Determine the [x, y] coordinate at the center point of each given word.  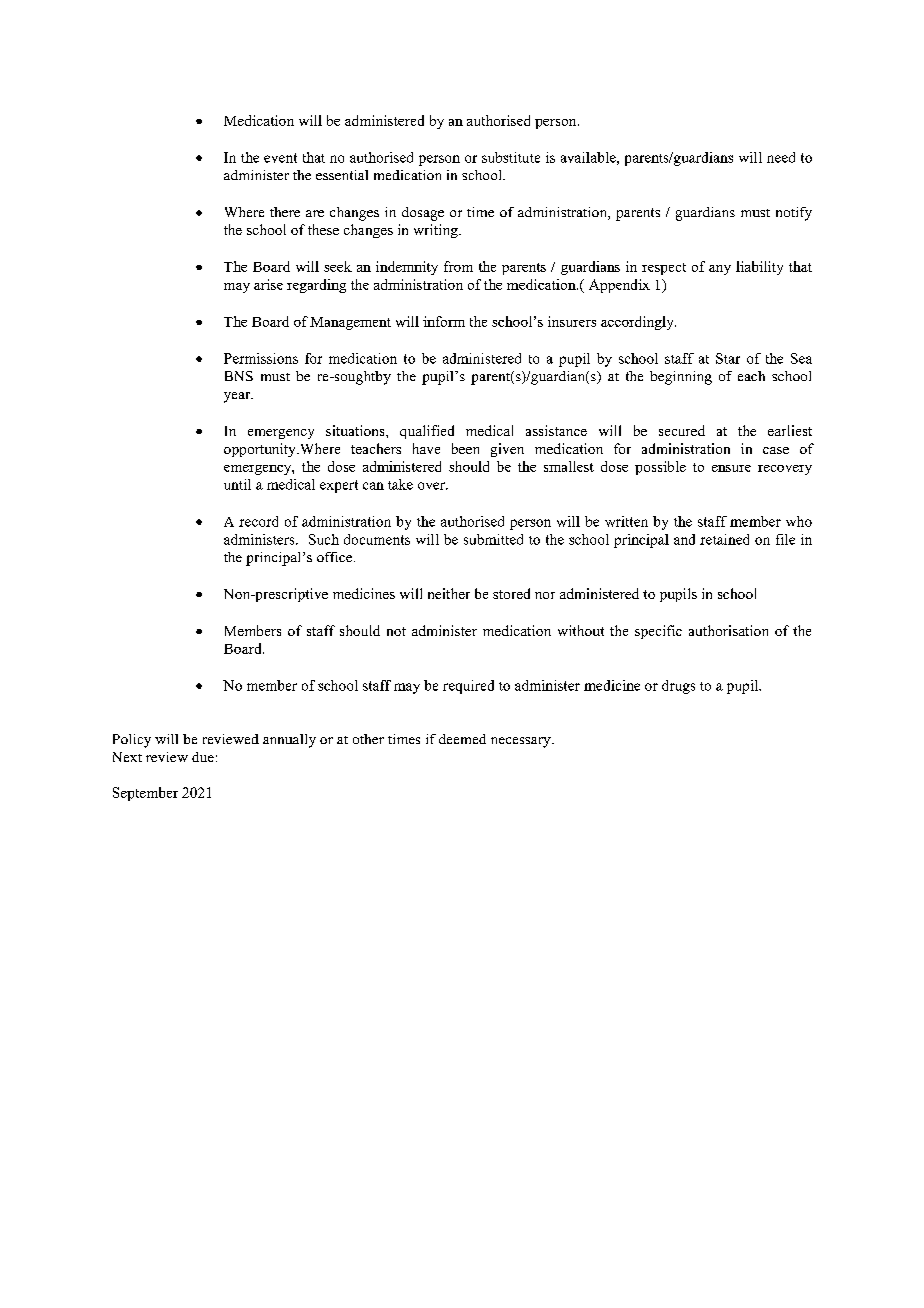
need [781, 157]
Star [728, 358]
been [465, 448]
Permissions [261, 358]
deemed [462, 739]
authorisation [728, 630]
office [336, 557]
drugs [678, 687]
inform [444, 321]
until [237, 484]
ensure [731, 468]
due [203, 757]
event [280, 158]
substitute [511, 157]
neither [449, 593]
